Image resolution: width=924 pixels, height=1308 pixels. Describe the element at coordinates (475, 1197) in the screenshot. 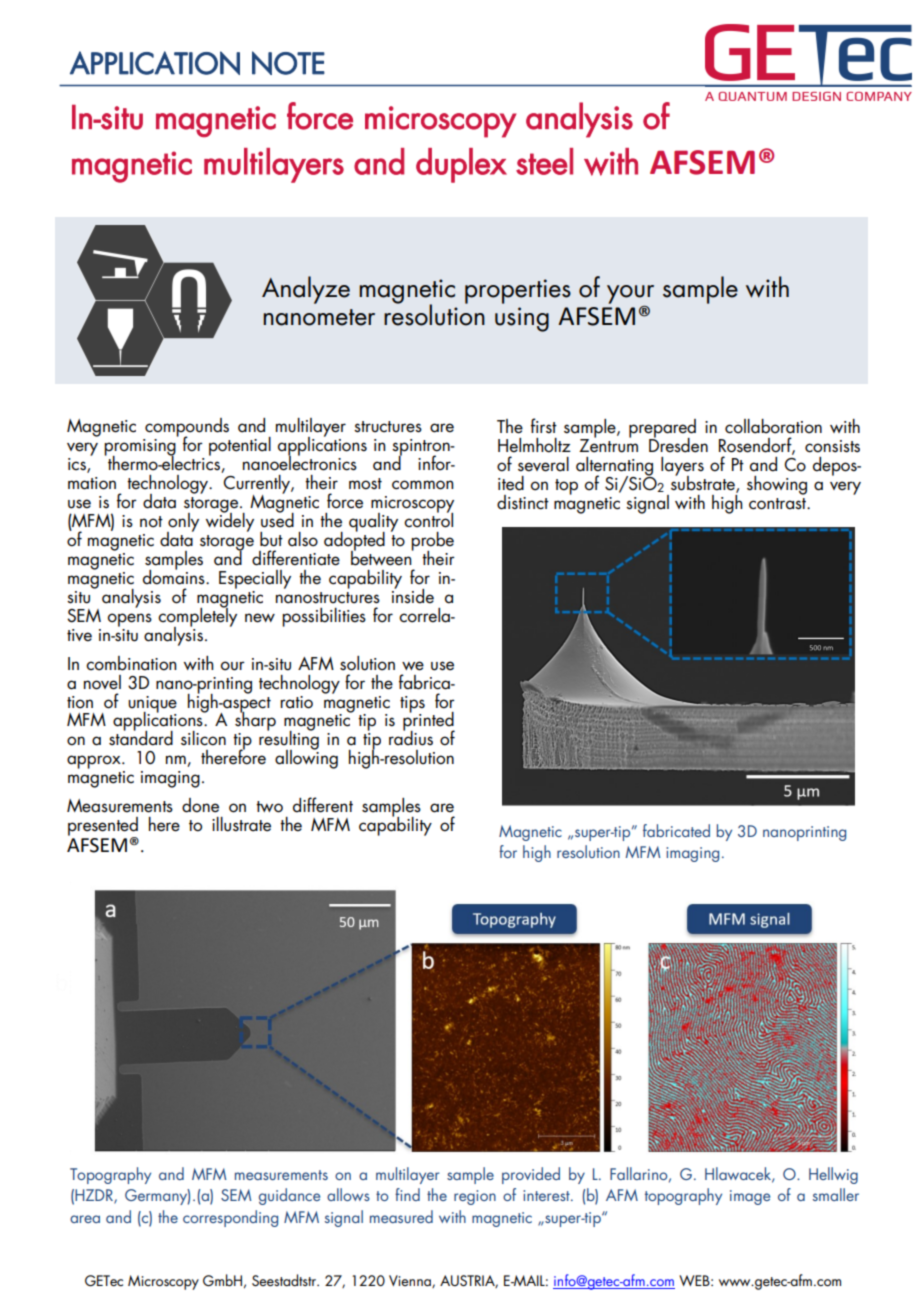

I see `region` at that location.
